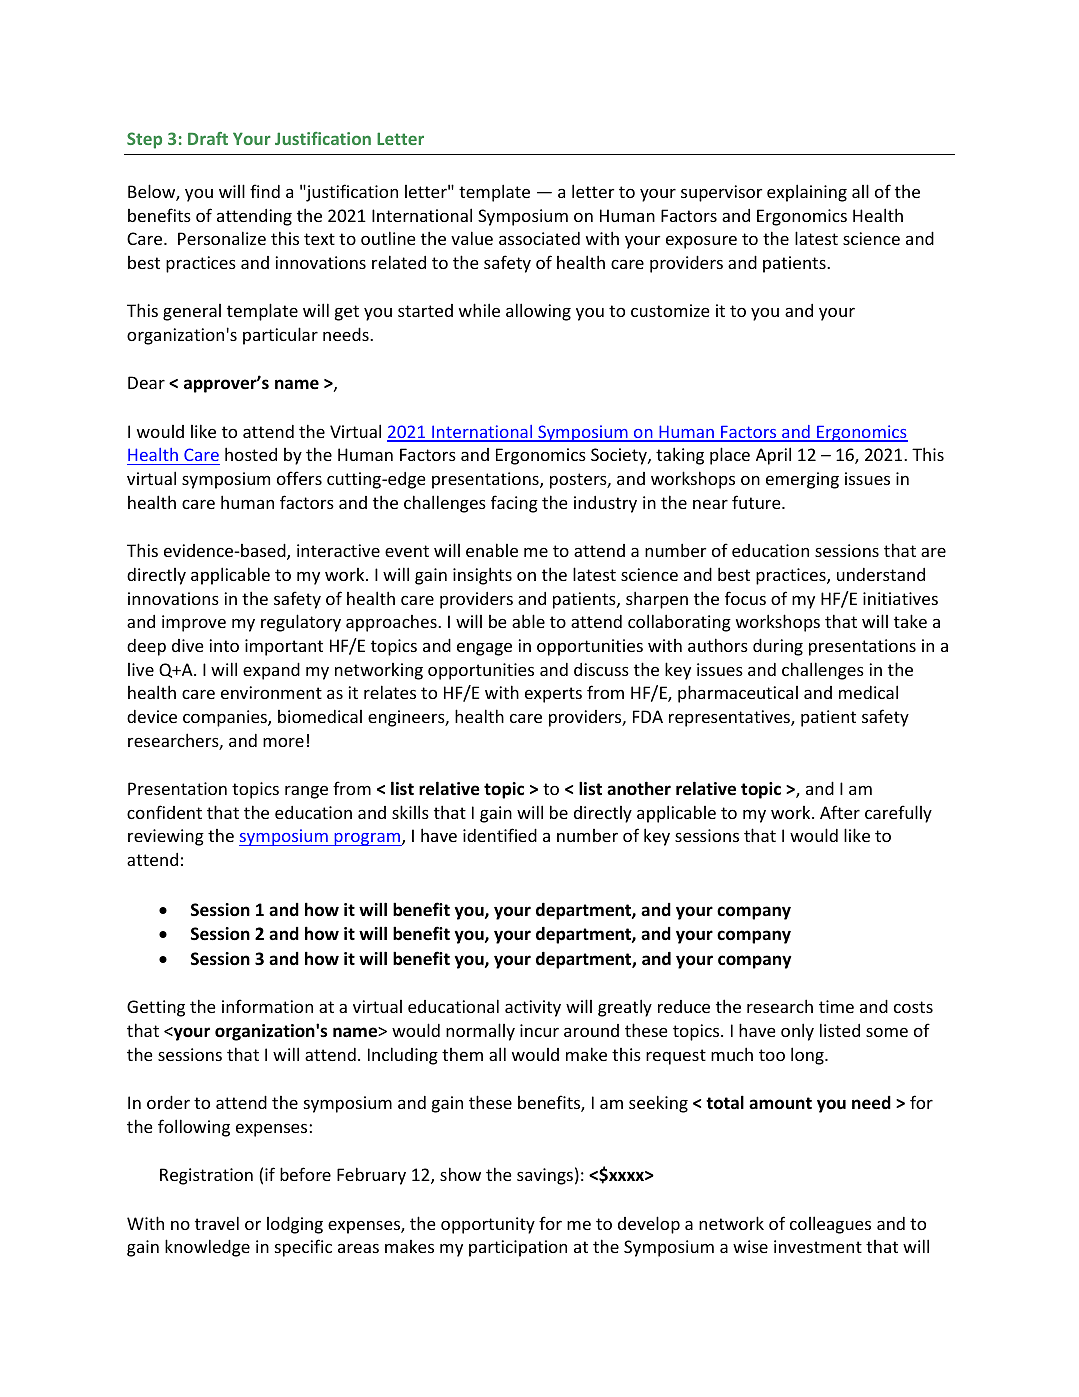 This screenshot has width=1079, height=1397. I want to click on opportunity, so click(488, 1225).
